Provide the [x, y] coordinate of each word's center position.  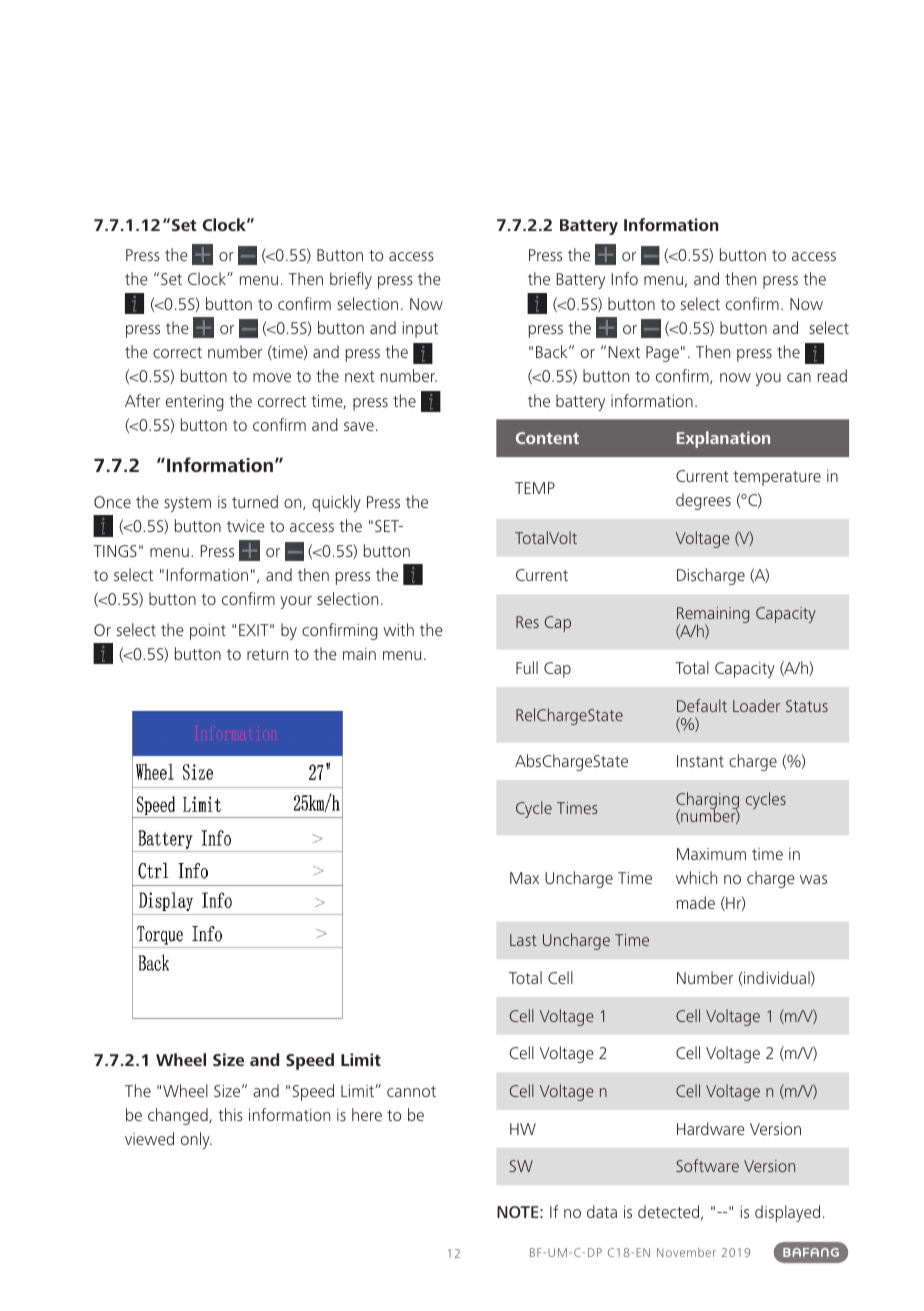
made [696, 902]
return [267, 654]
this [230, 1114]
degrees [703, 501]
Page [662, 354]
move [272, 377]
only [196, 1140]
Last [523, 940]
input [420, 330]
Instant [700, 761]
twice [246, 526]
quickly [336, 503]
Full [527, 667]
